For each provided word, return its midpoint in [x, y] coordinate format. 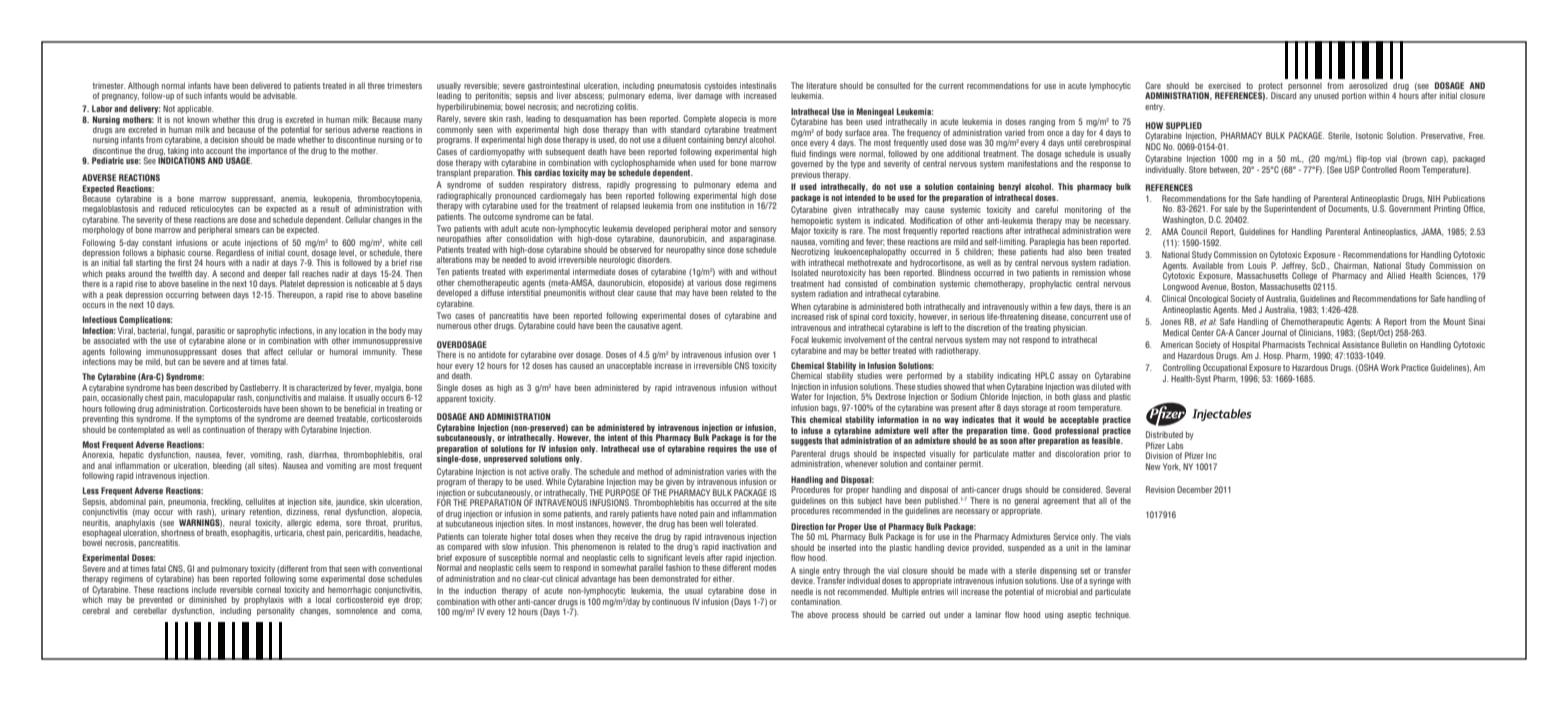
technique [1112, 615]
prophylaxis [264, 600]
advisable [280, 94]
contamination [816, 601]
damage [708, 95]
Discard [1283, 94]
